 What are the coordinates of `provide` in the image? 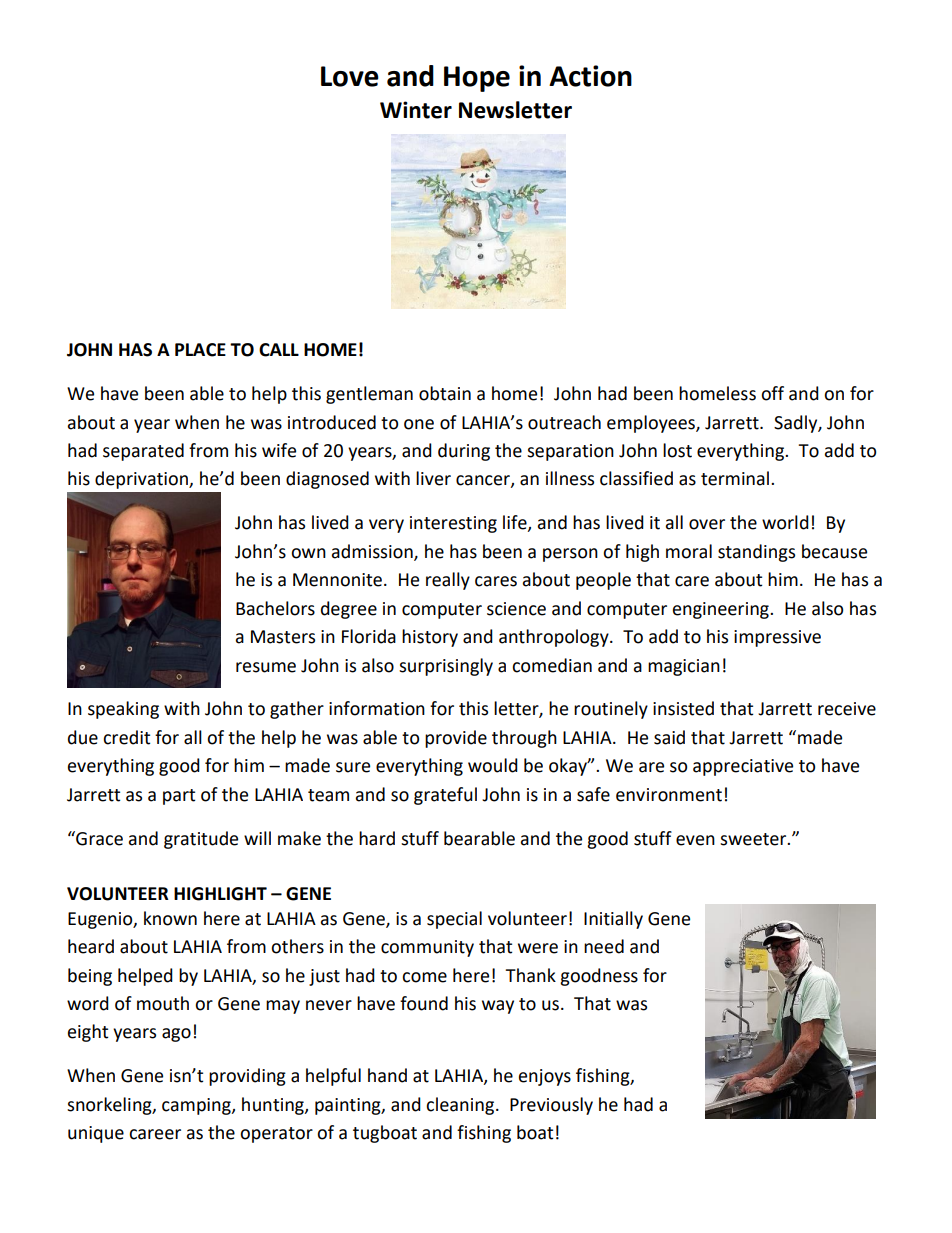 It's located at (456, 739).
